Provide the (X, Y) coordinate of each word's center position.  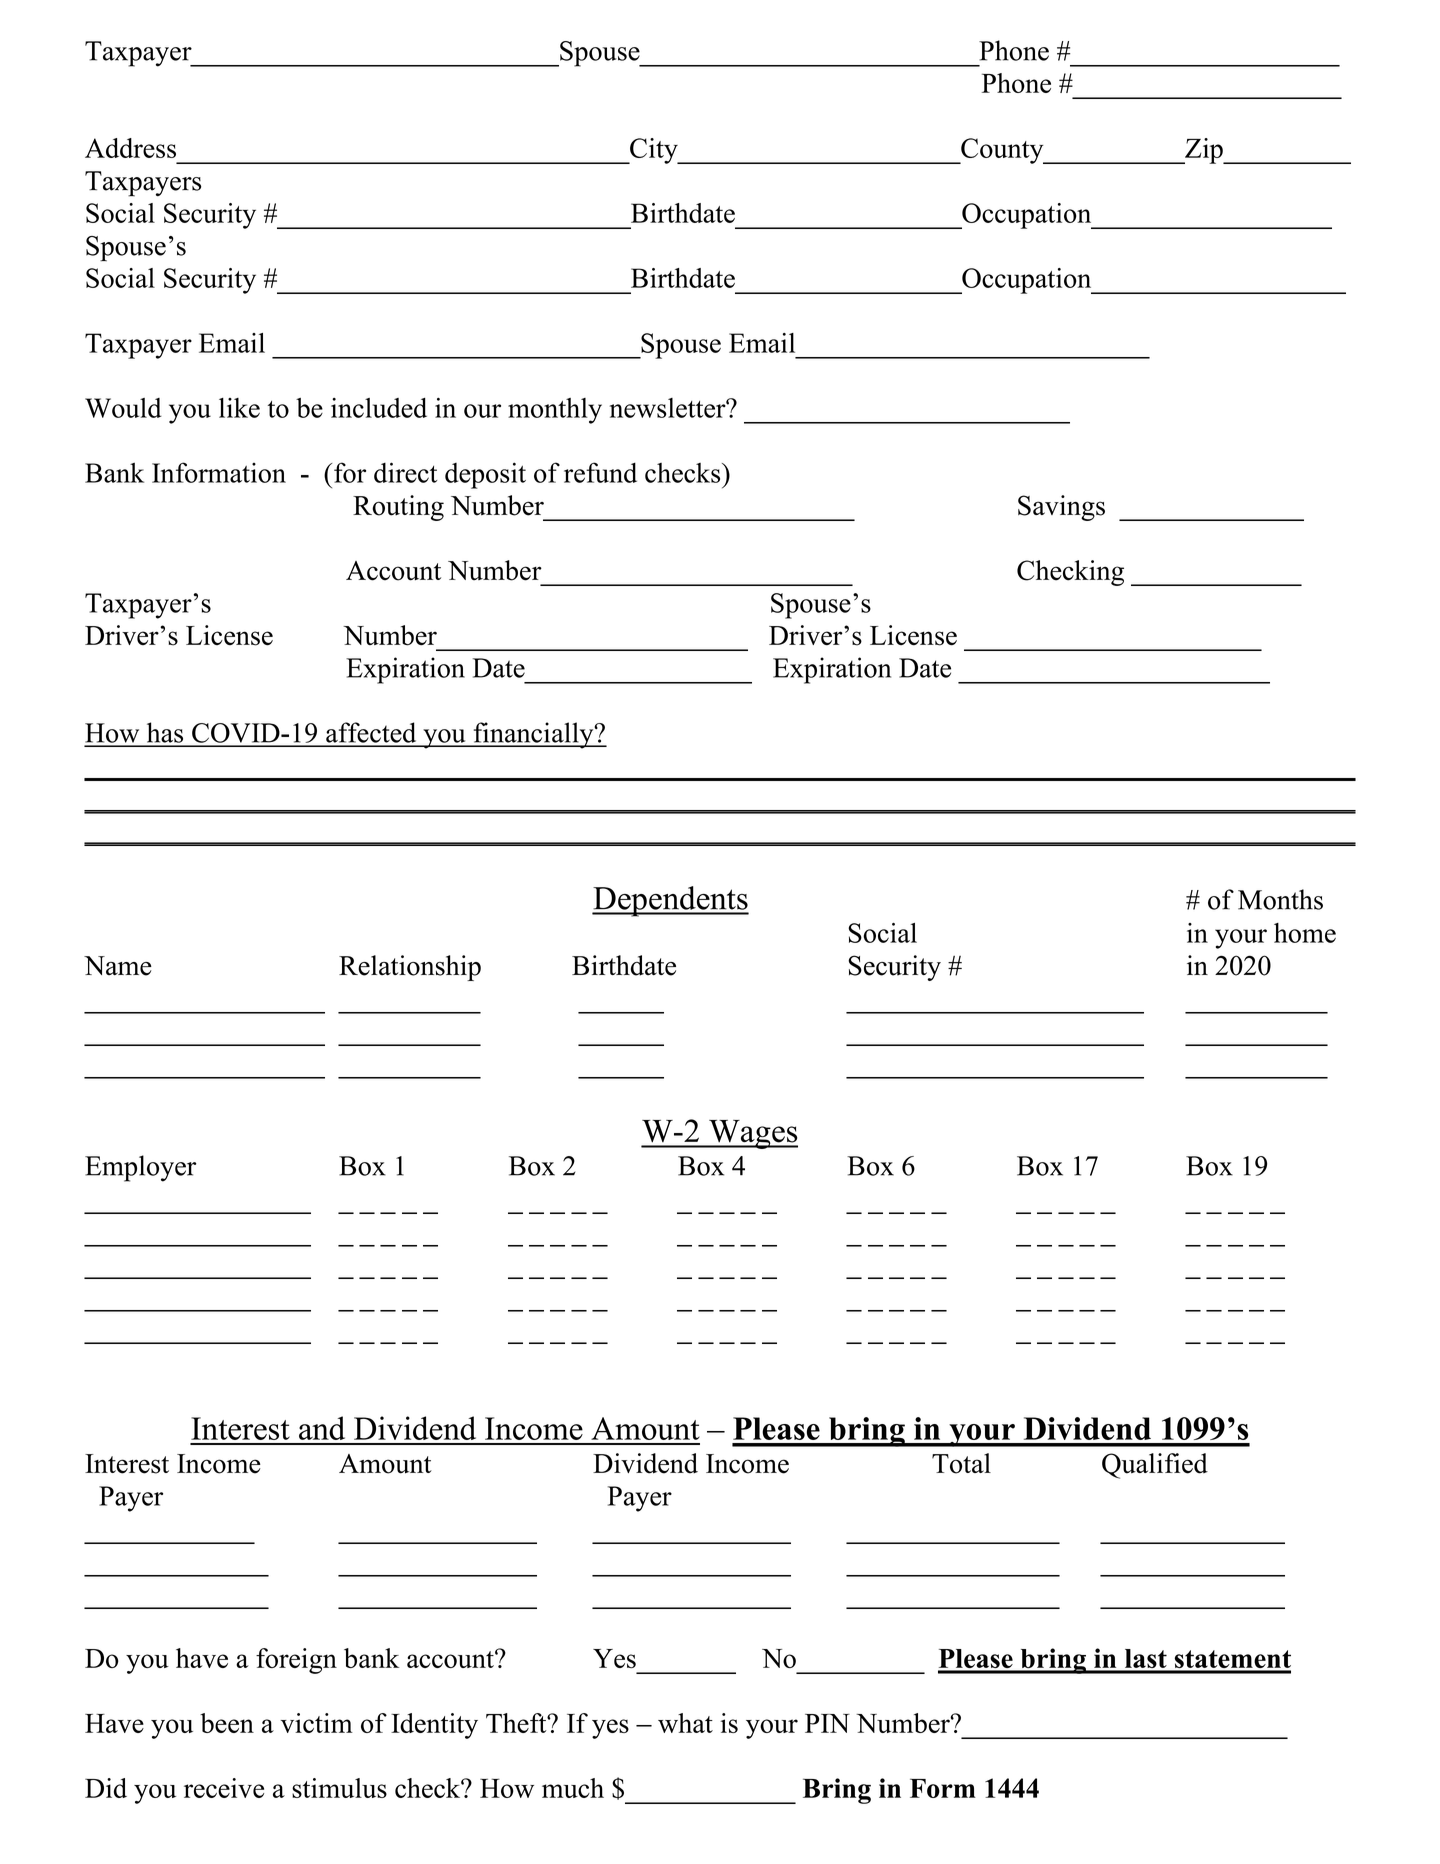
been (227, 1723)
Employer (141, 1168)
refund (600, 472)
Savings (1061, 508)
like (239, 408)
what (685, 1723)
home (1305, 933)
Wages (752, 1134)
